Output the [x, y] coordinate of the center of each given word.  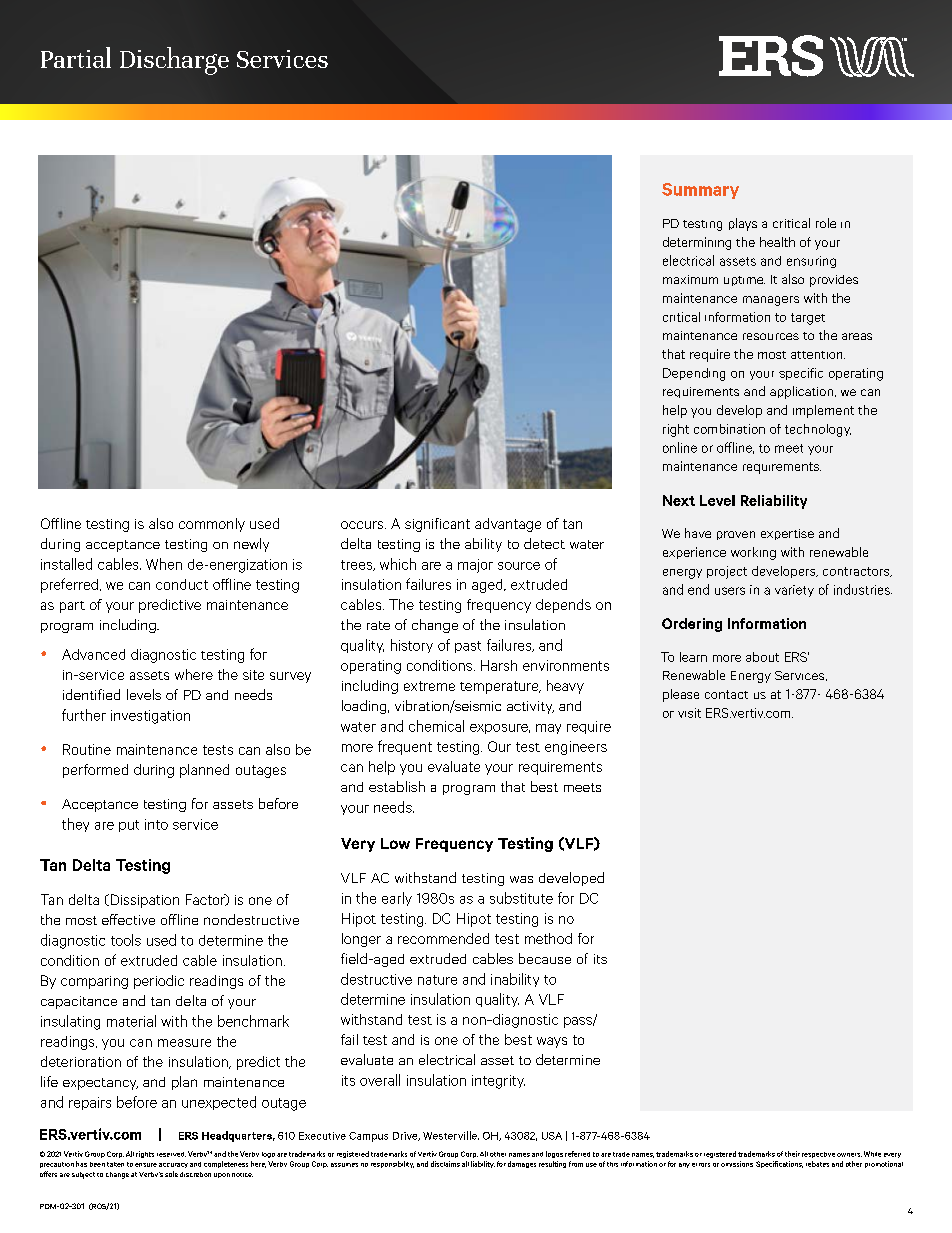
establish [397, 786]
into [156, 824]
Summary [700, 191]
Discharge [174, 61]
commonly [212, 525]
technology [818, 430]
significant [437, 525]
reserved [171, 1154]
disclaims [445, 1164]
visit [689, 713]
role [826, 223]
